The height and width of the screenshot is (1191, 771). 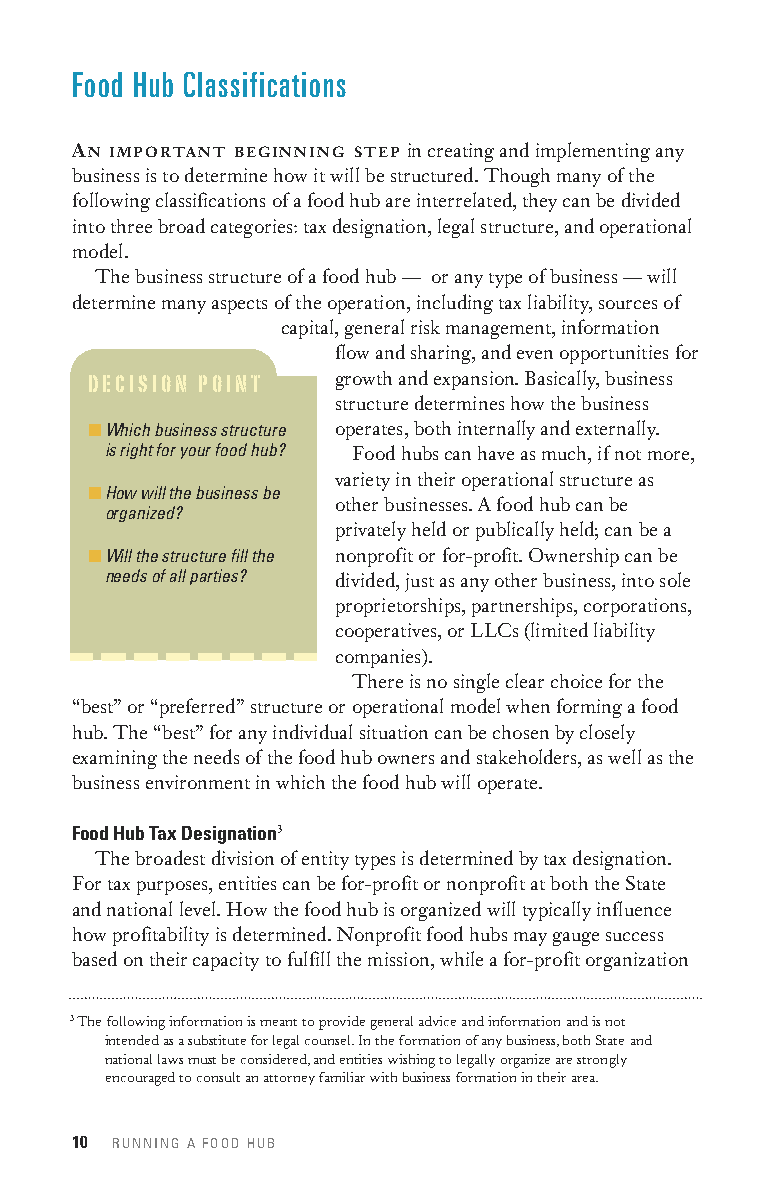 What do you see at coordinates (145, 1143) in the screenshot?
I see `RUNNING` at bounding box center [145, 1143].
